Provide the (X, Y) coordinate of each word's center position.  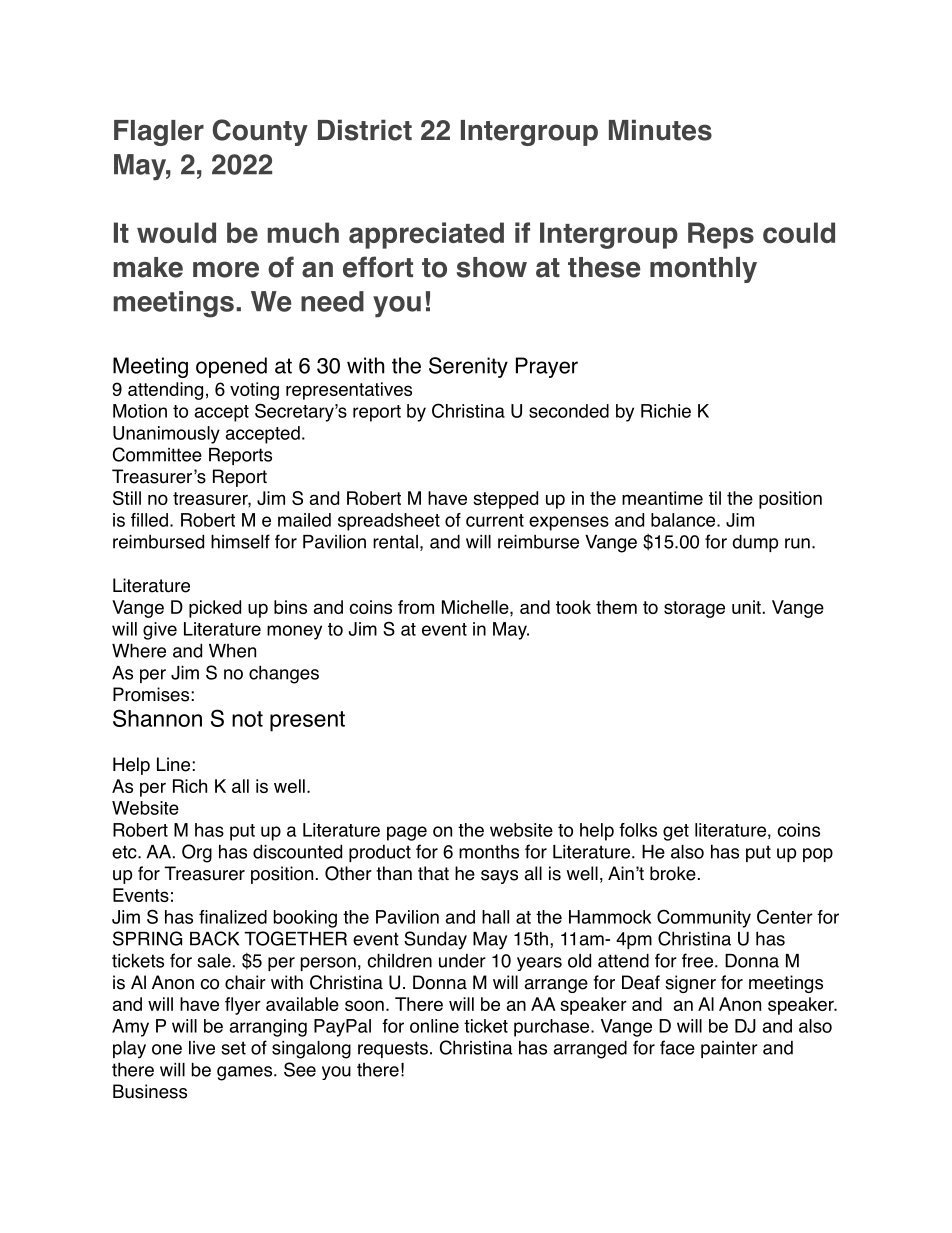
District (365, 130)
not (247, 719)
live (202, 1048)
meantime (662, 498)
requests (393, 1049)
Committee (157, 454)
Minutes (660, 130)
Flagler (159, 133)
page (407, 833)
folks (638, 830)
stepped (505, 500)
